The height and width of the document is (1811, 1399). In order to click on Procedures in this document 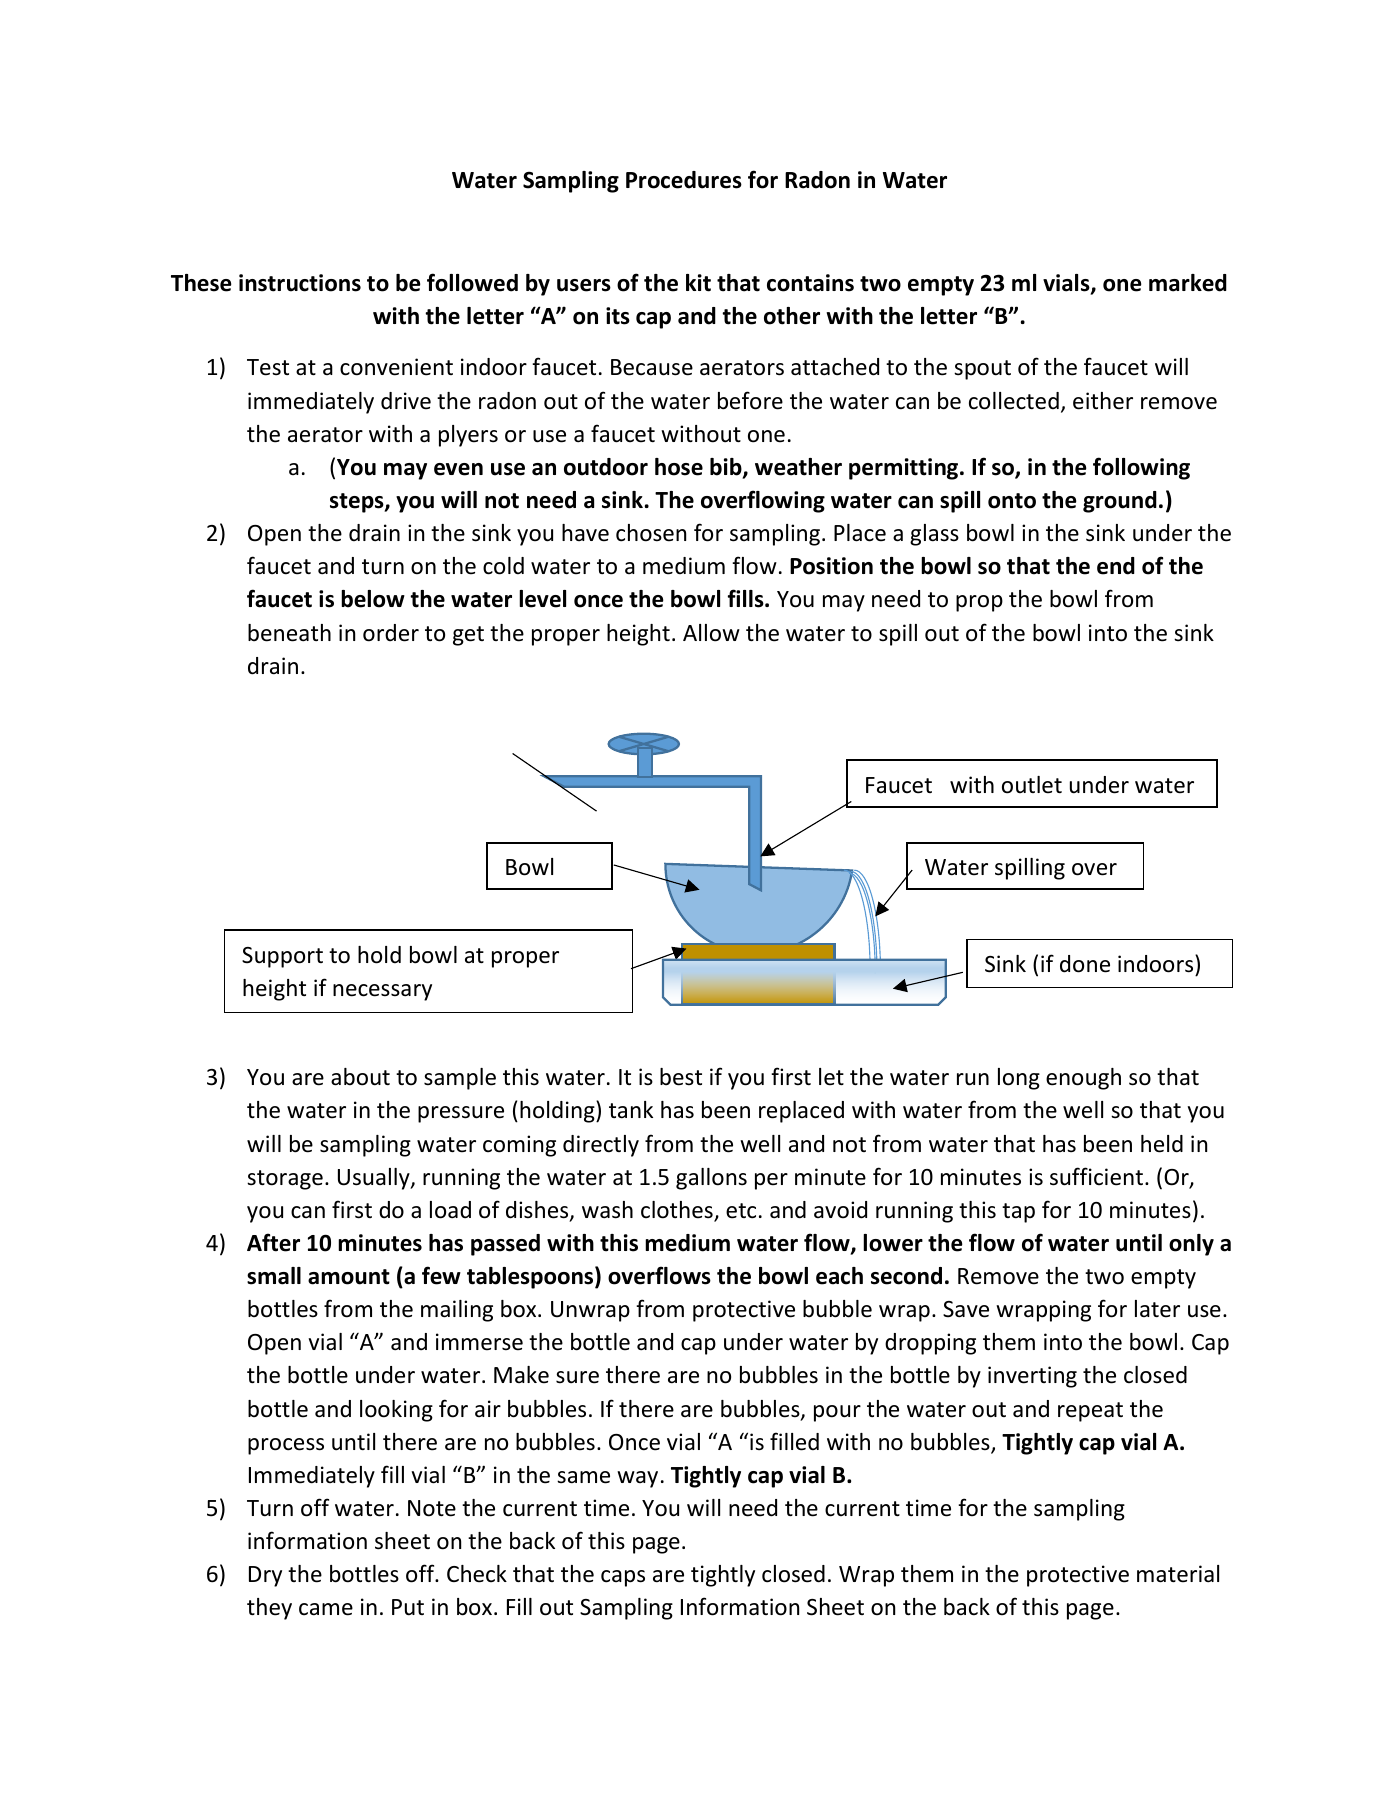, I will do `click(684, 180)`.
